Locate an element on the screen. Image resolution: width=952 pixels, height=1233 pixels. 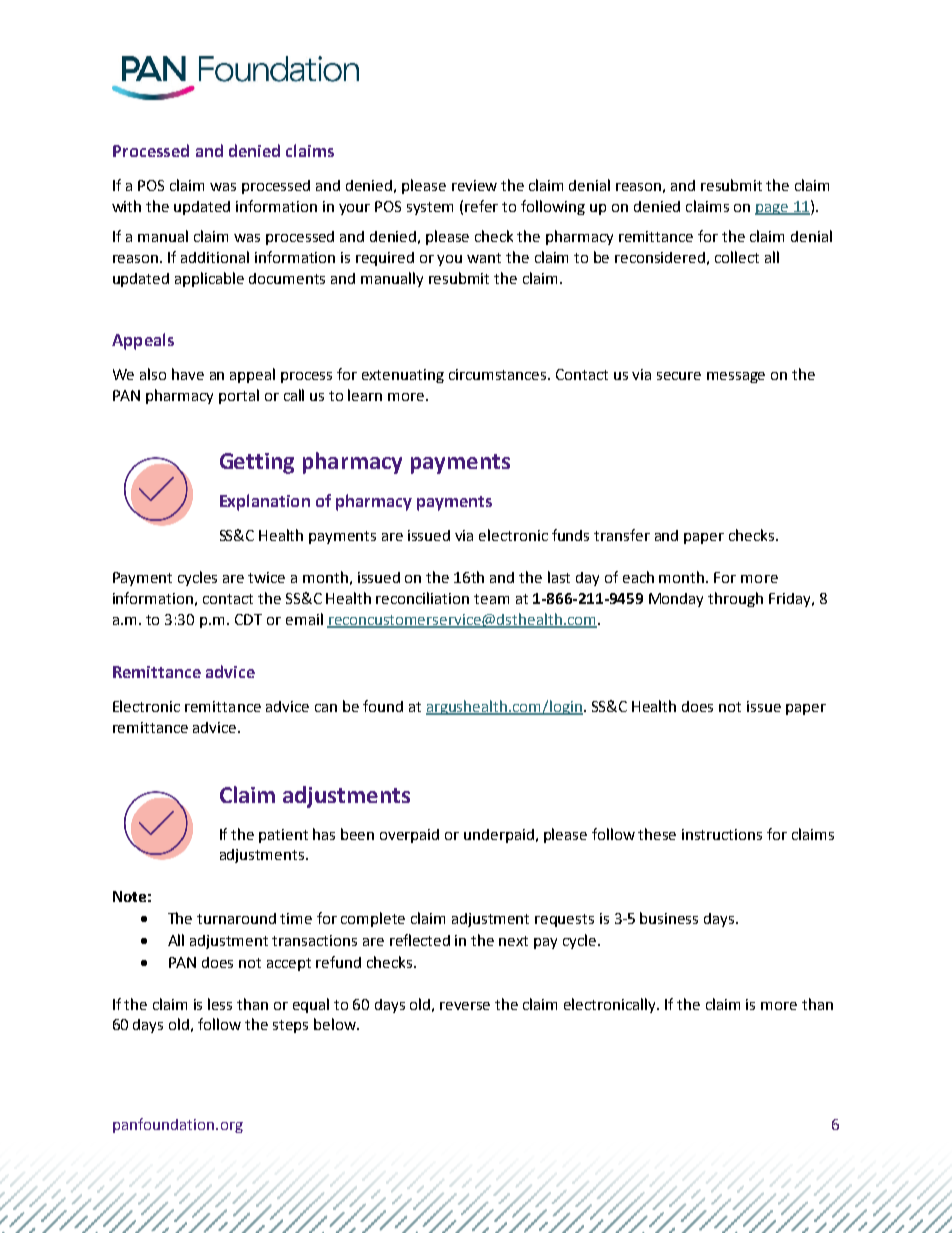
less is located at coordinates (220, 1004).
